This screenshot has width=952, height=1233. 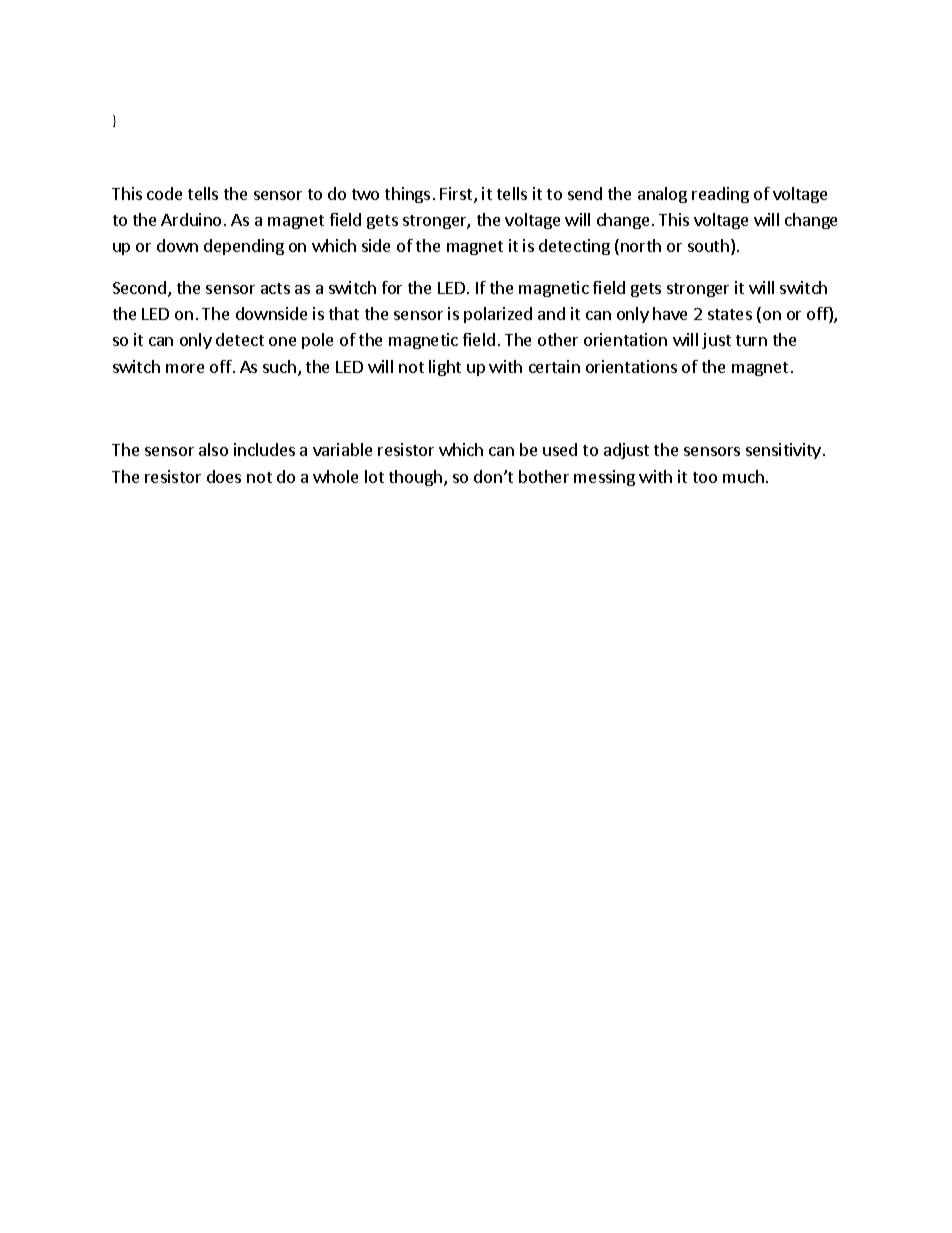 I want to click on does, so click(x=224, y=476).
